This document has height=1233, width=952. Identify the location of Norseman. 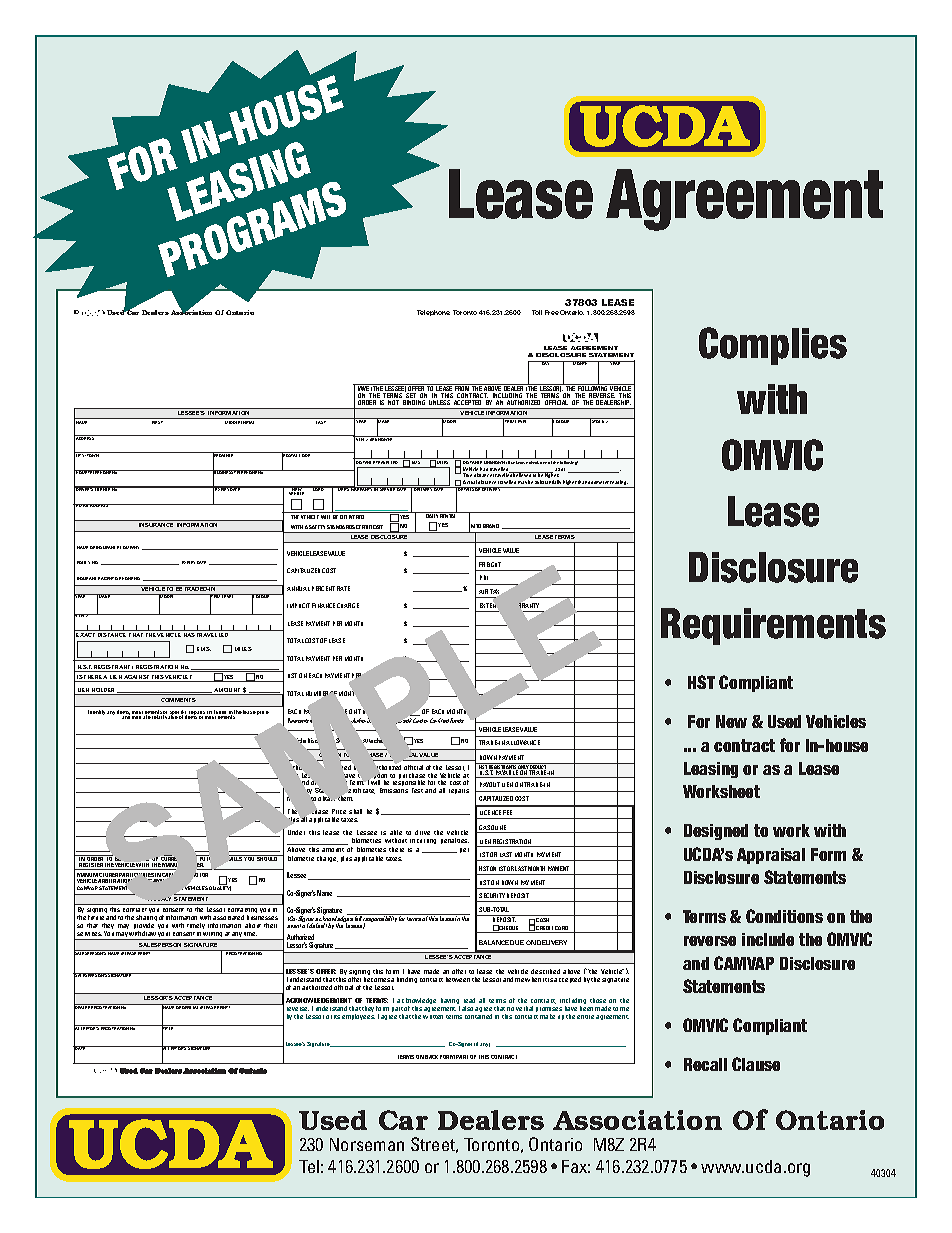
(367, 1144).
